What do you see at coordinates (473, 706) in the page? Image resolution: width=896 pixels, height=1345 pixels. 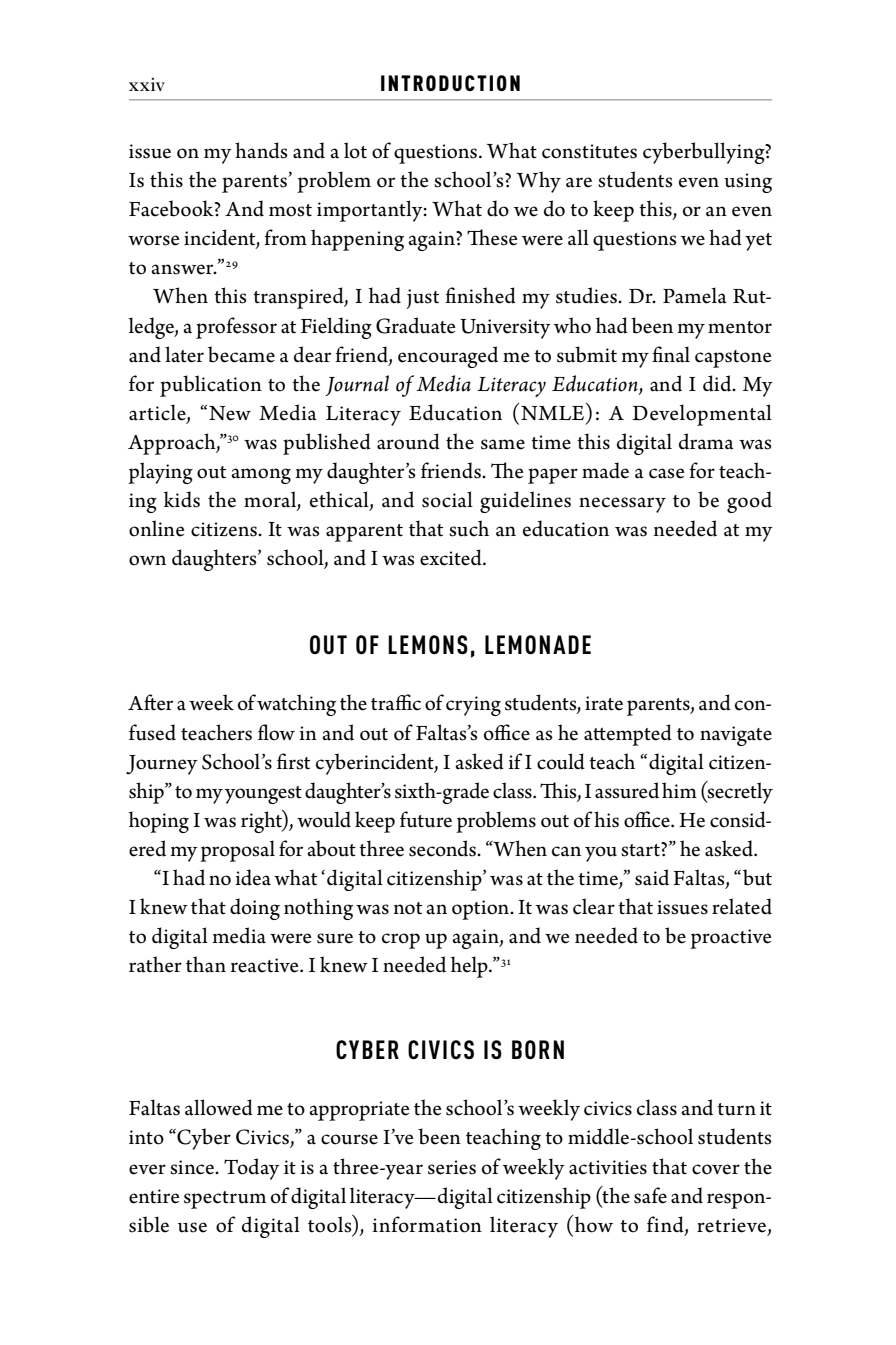 I see `crying` at bounding box center [473, 706].
